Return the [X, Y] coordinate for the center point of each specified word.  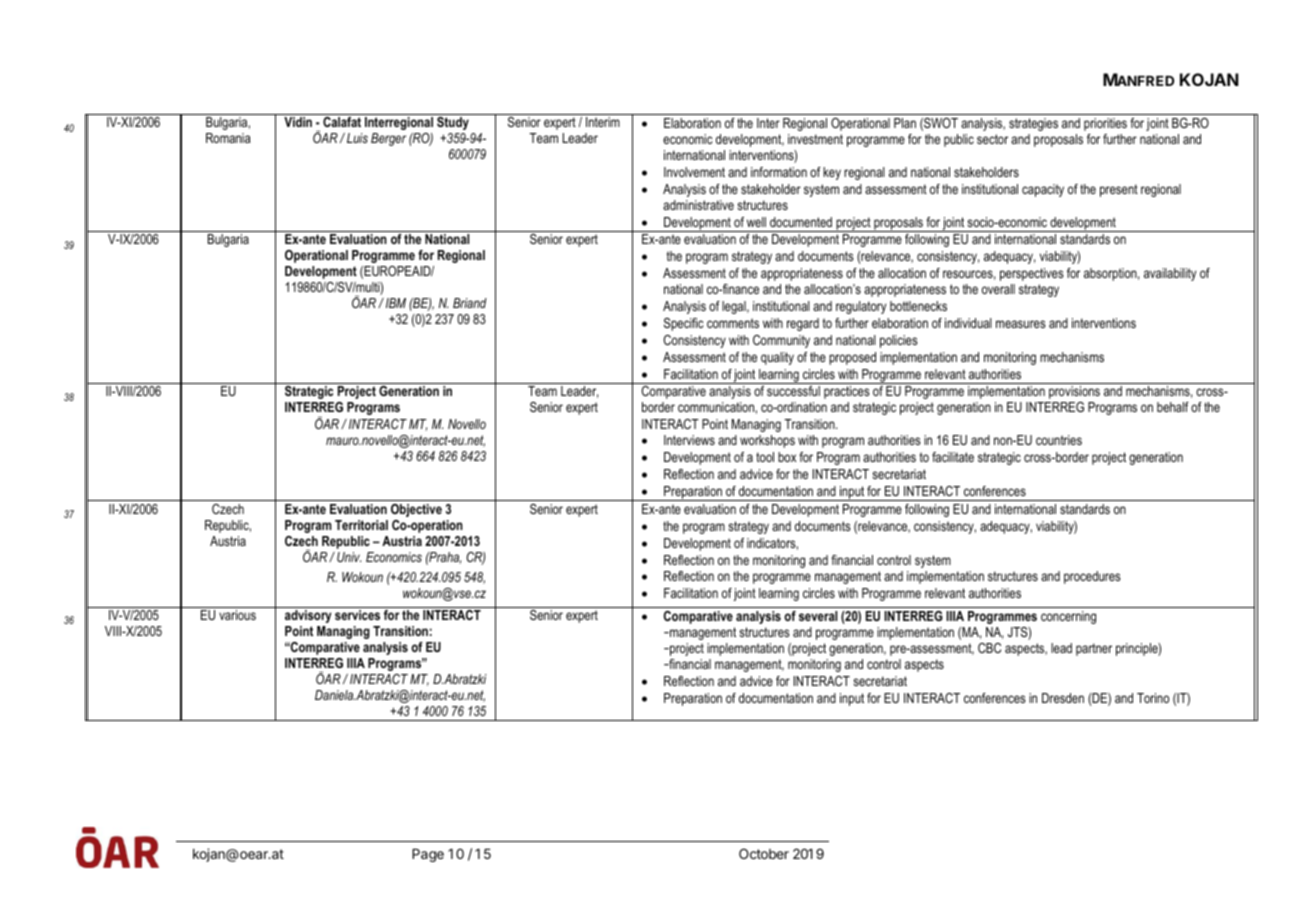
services [357, 615]
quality [777, 358]
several [818, 616]
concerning [1068, 617]
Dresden [1063, 698]
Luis [357, 138]
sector [992, 139]
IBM [396, 303]
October [764, 853]
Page [428, 855]
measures [1021, 324]
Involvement [694, 172]
